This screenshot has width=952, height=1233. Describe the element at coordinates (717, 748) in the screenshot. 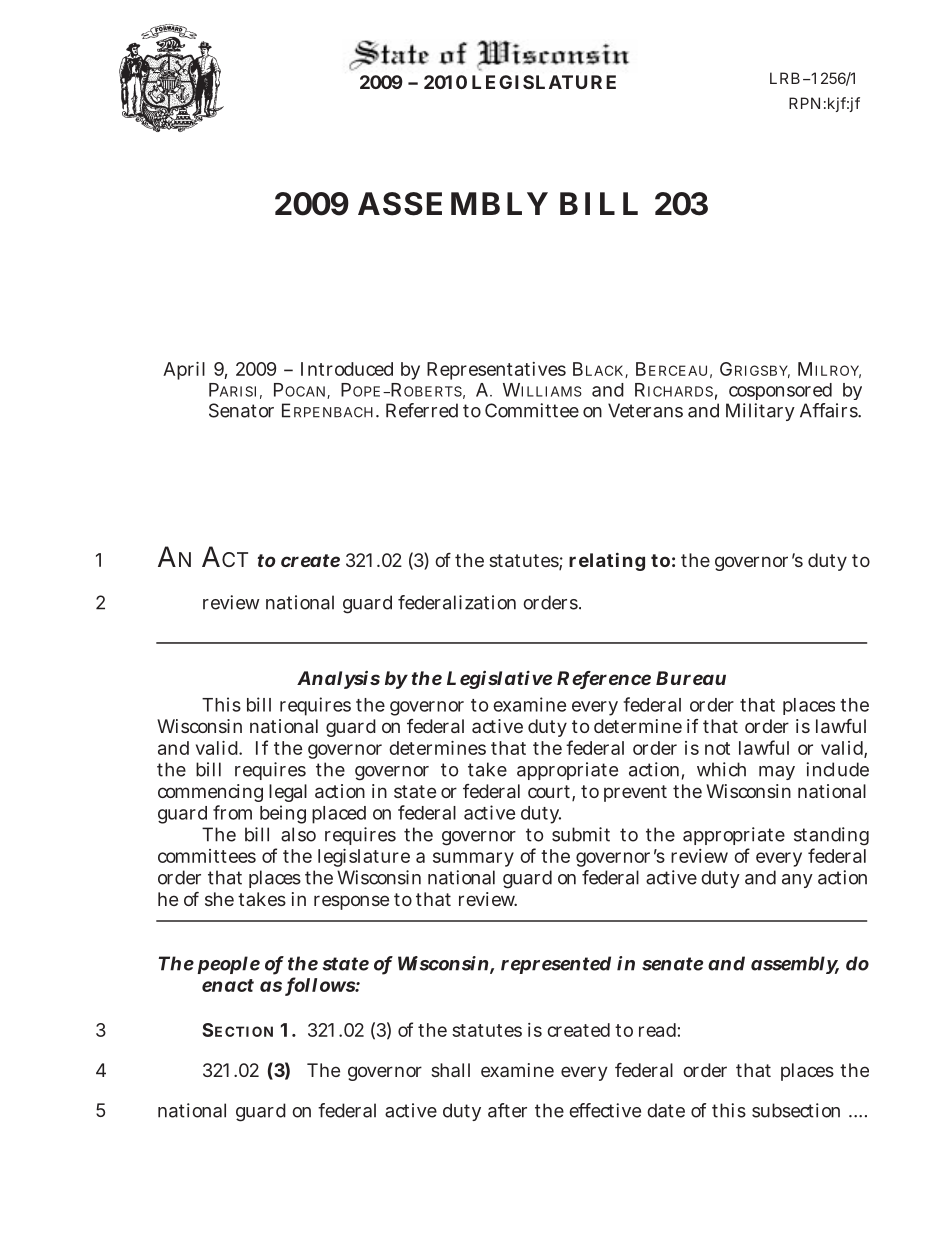

I see `not` at that location.
